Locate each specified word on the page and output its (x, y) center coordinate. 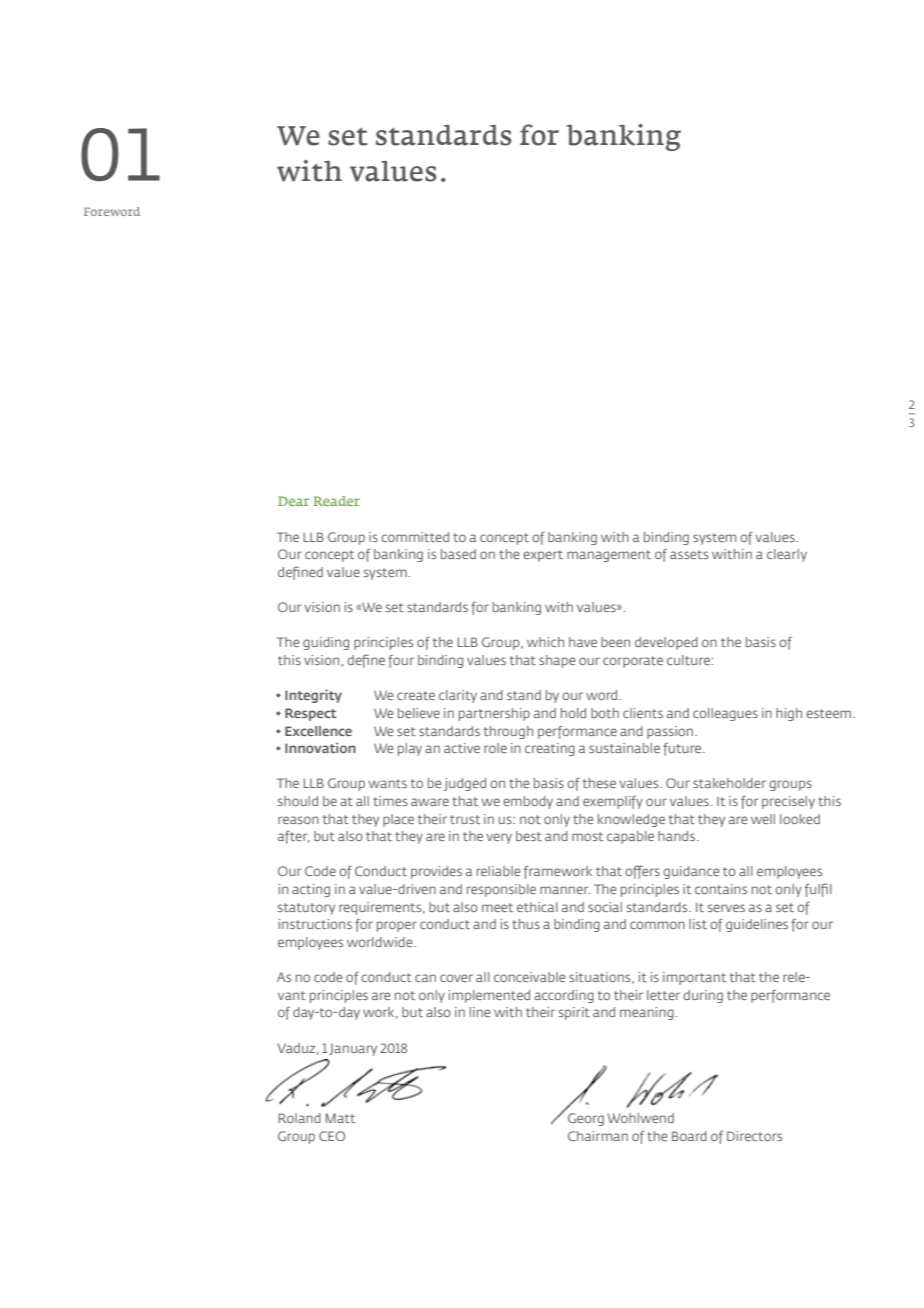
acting (311, 890)
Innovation (320, 747)
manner (565, 890)
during (703, 996)
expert (543, 556)
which (545, 642)
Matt (340, 1118)
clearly (787, 555)
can (425, 978)
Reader (336, 501)
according (564, 996)
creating (550, 749)
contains (721, 889)
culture (689, 660)
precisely (788, 802)
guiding (326, 643)
